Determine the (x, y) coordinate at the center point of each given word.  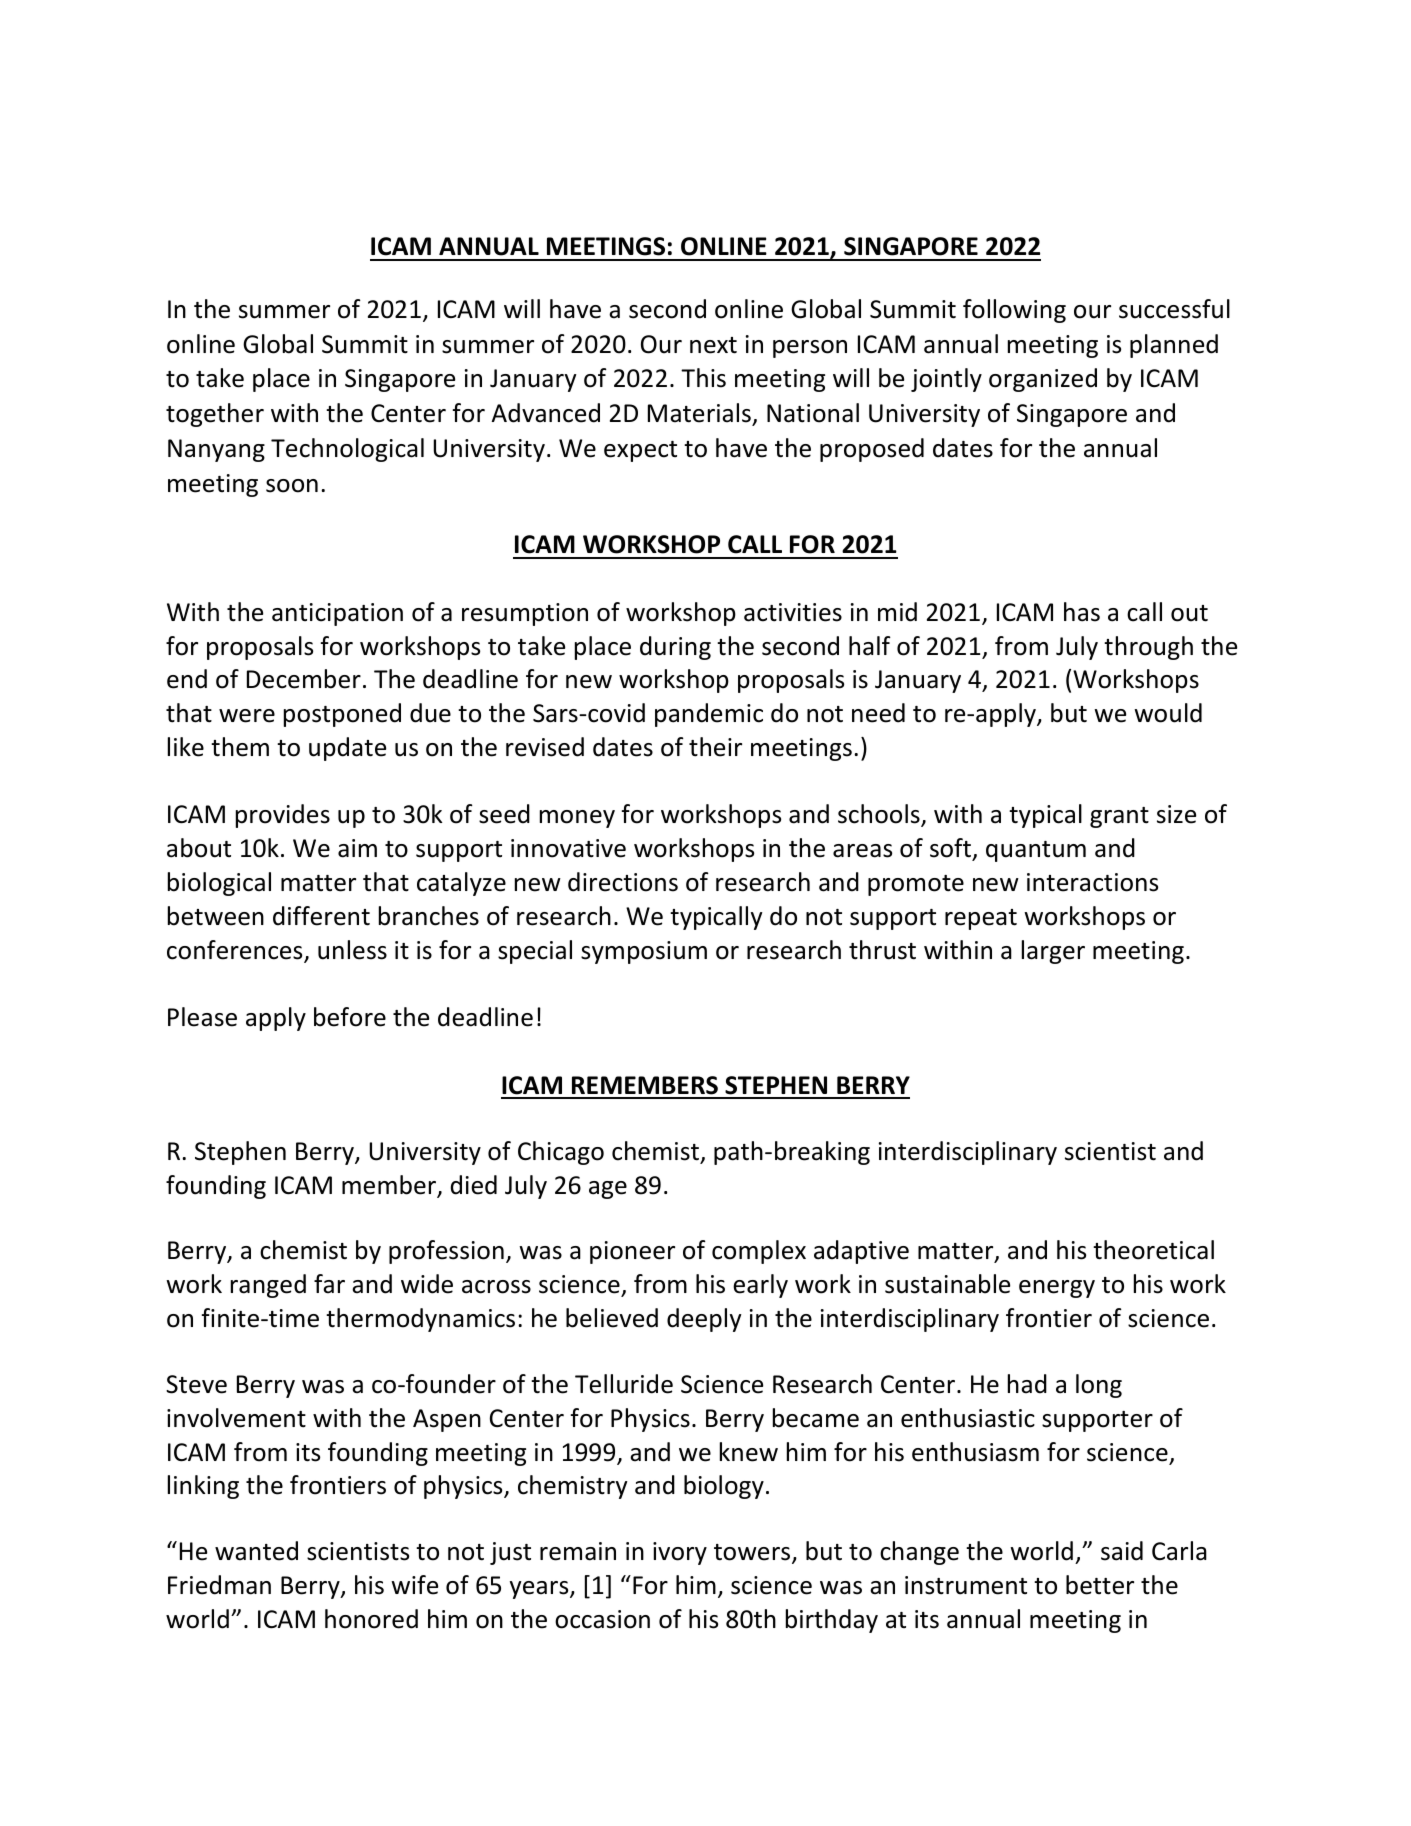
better (1100, 1585)
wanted (256, 1551)
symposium (644, 952)
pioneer (632, 1252)
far (329, 1284)
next (713, 345)
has (1082, 612)
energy (1057, 1289)
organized (1043, 380)
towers (753, 1554)
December (304, 679)
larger (1053, 952)
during (675, 648)
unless (352, 950)
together (215, 415)
